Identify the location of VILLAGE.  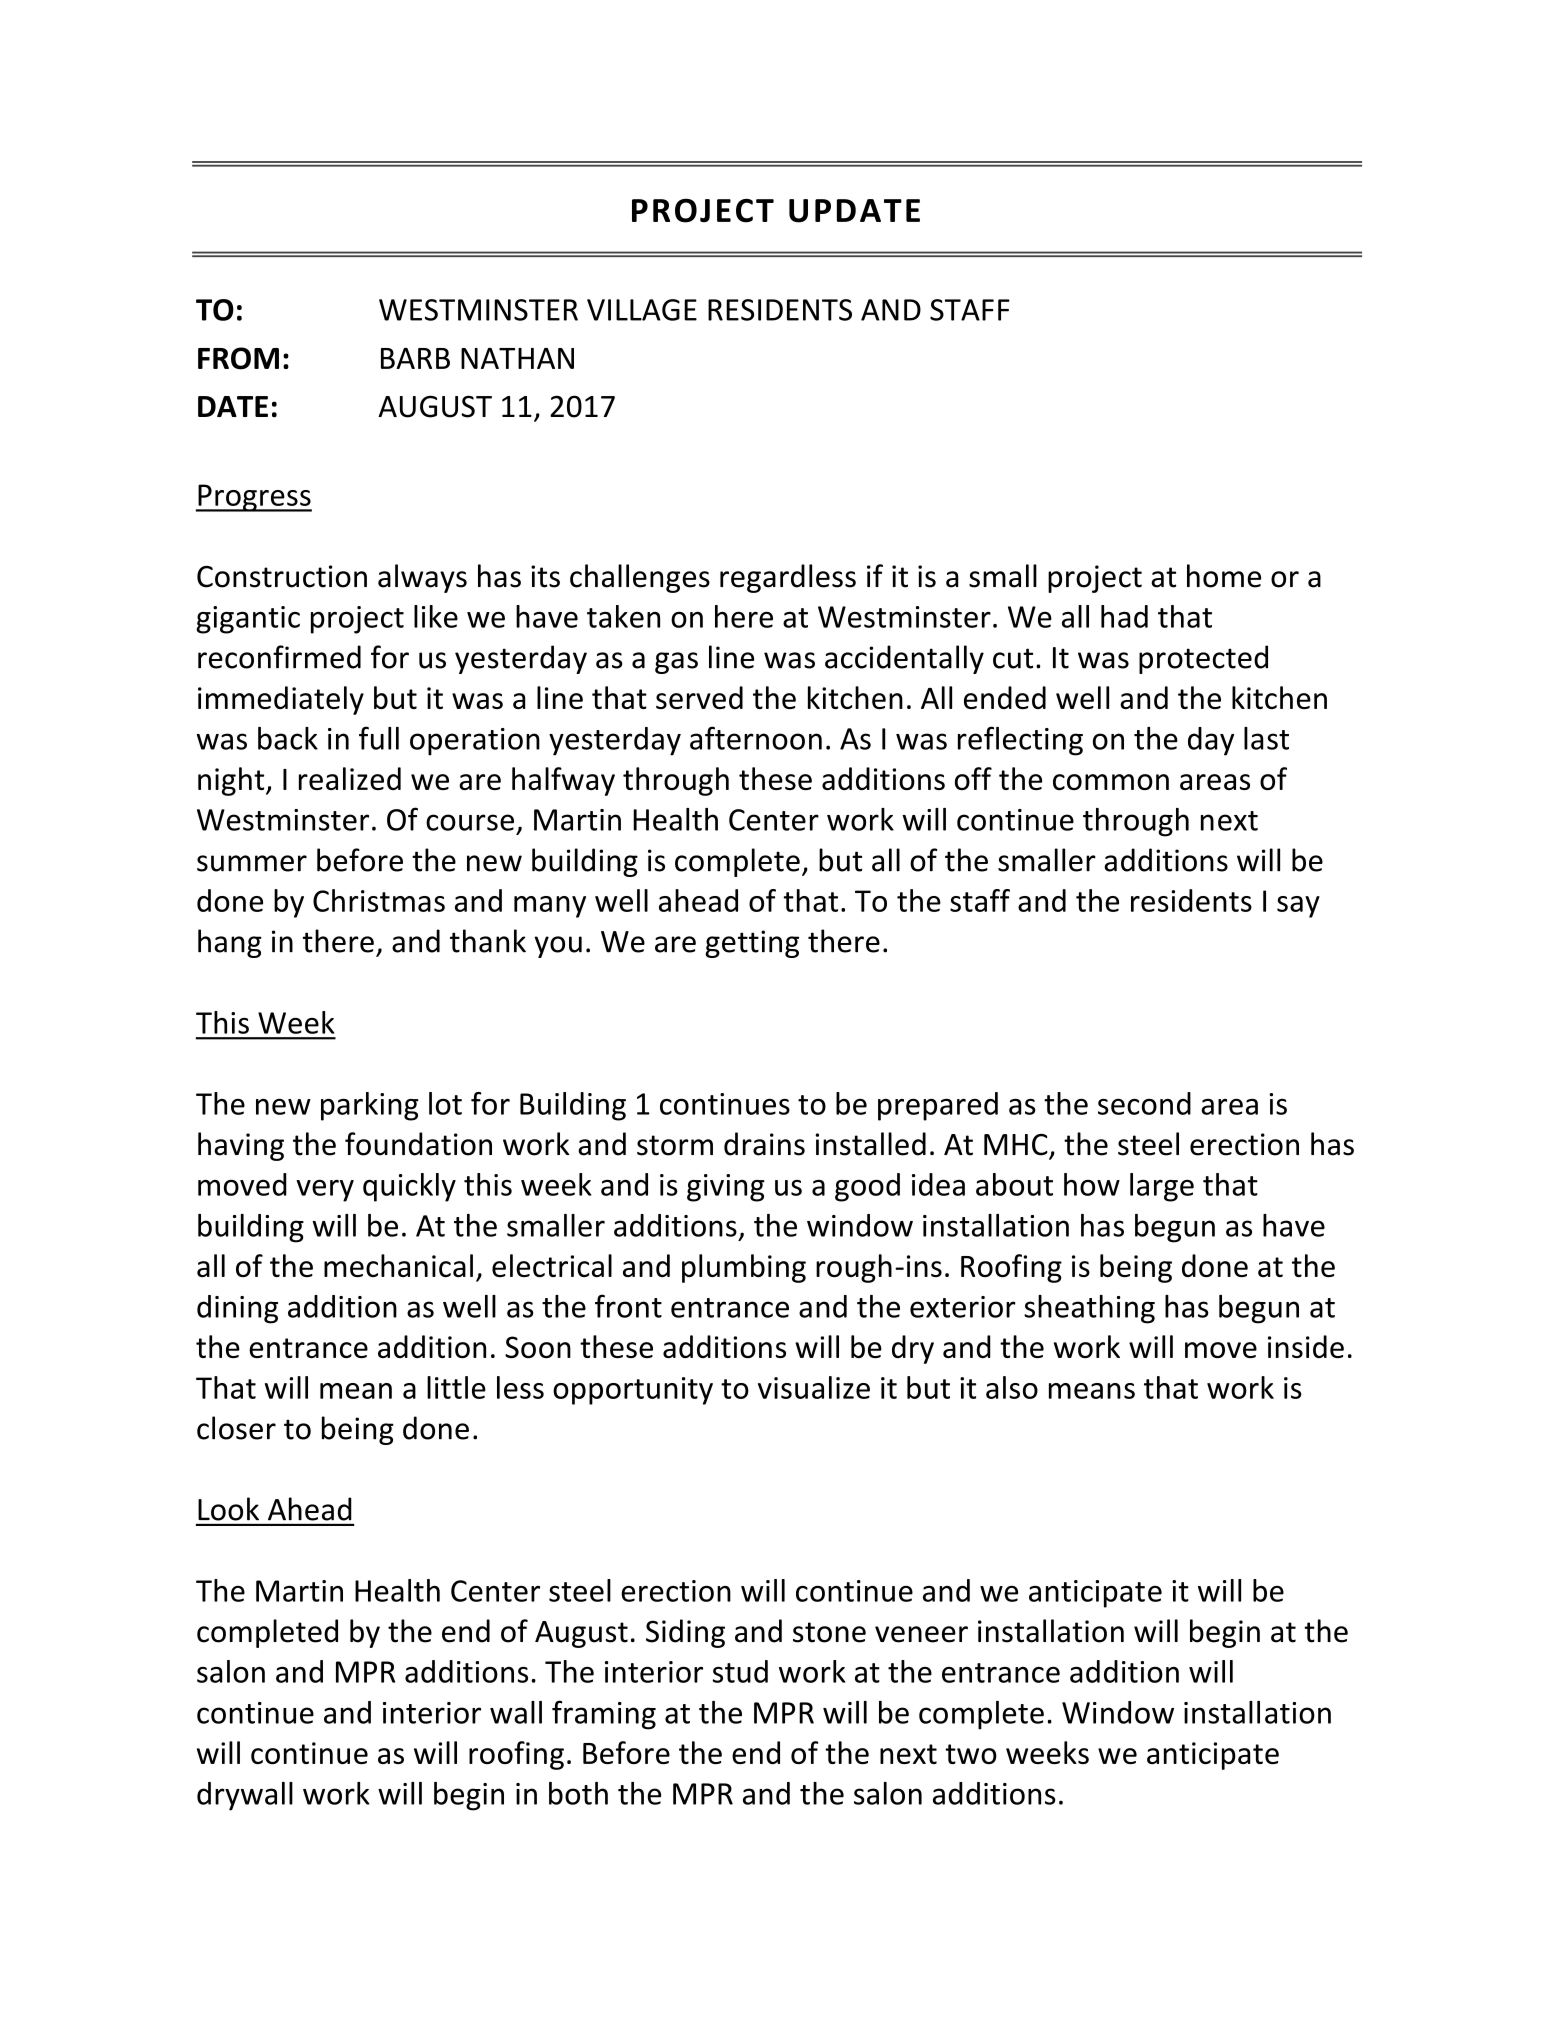
(642, 310).
